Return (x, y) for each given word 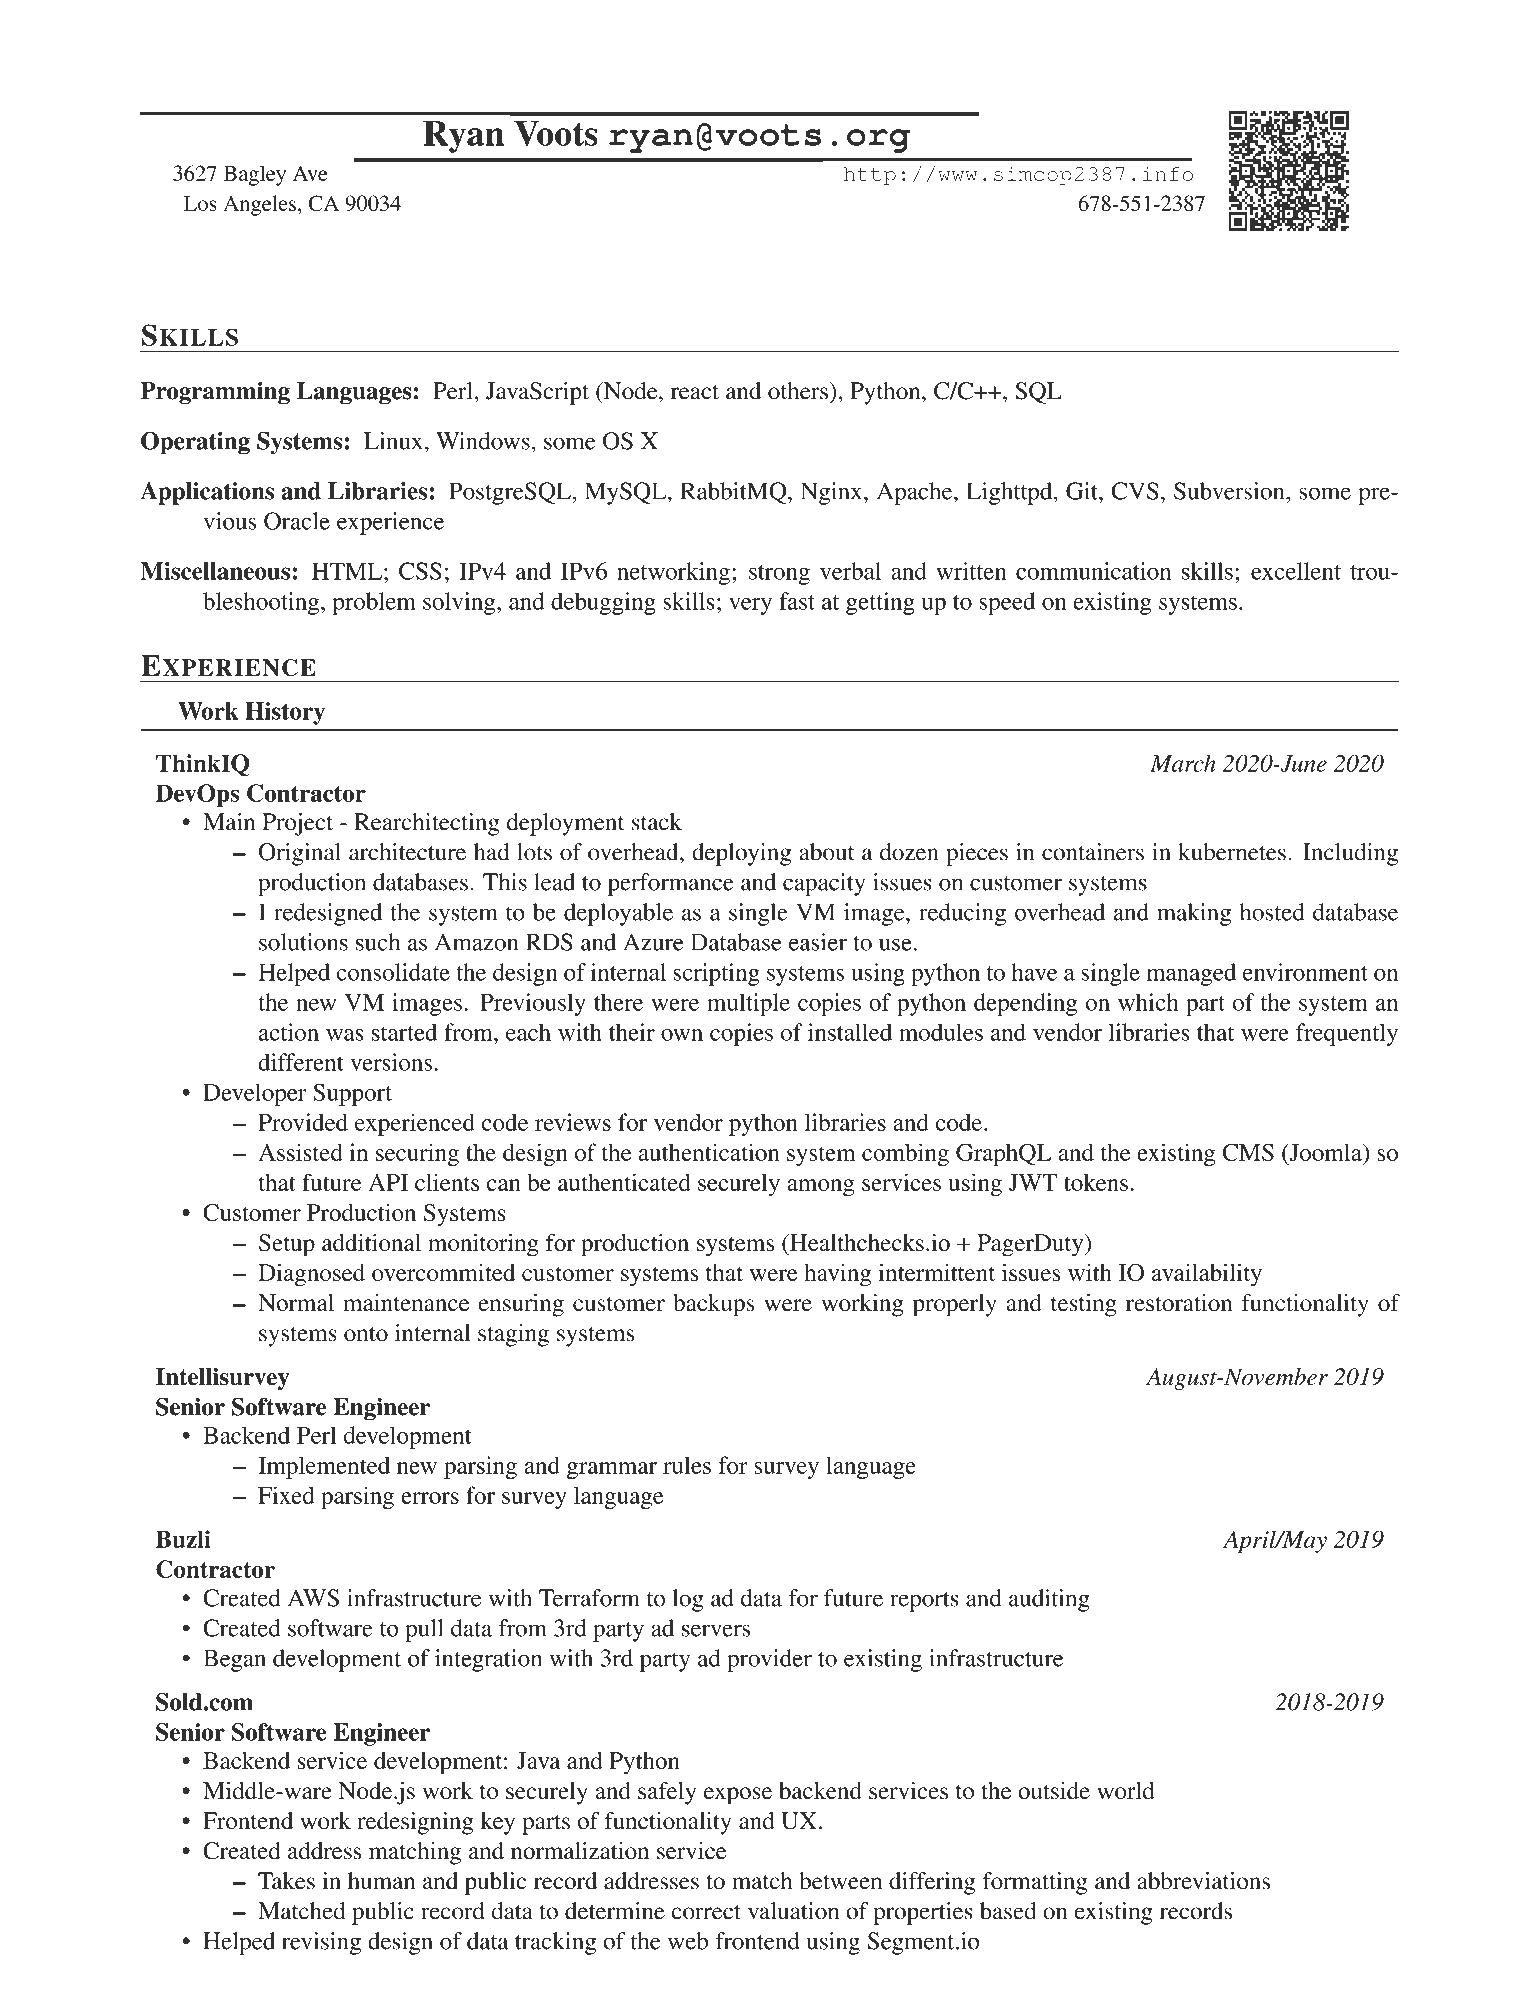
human (381, 1881)
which (1148, 1002)
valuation (793, 1911)
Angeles (259, 205)
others (798, 391)
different (301, 1062)
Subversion (1230, 491)
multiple (748, 1004)
